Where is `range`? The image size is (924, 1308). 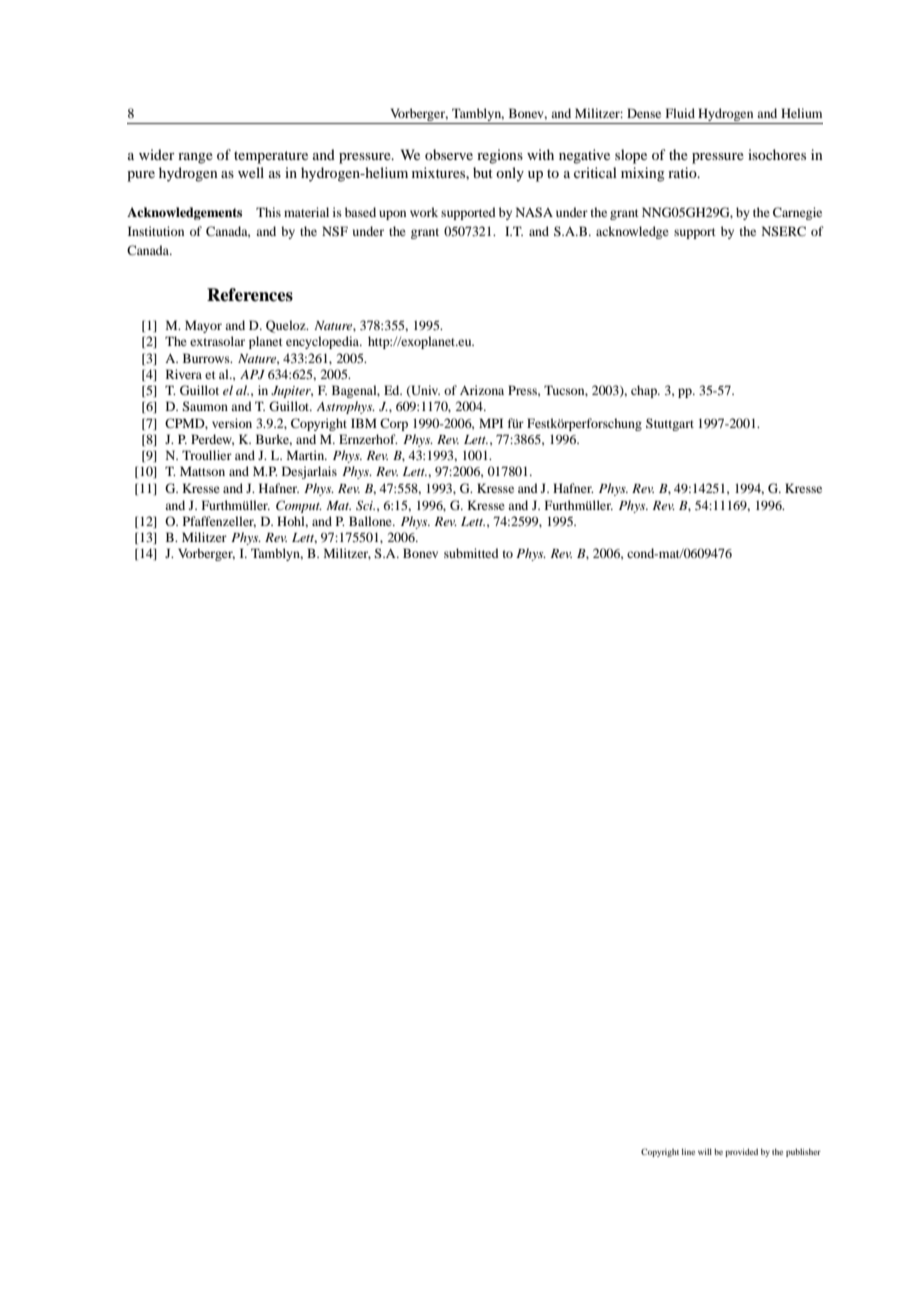
range is located at coordinates (195, 158).
